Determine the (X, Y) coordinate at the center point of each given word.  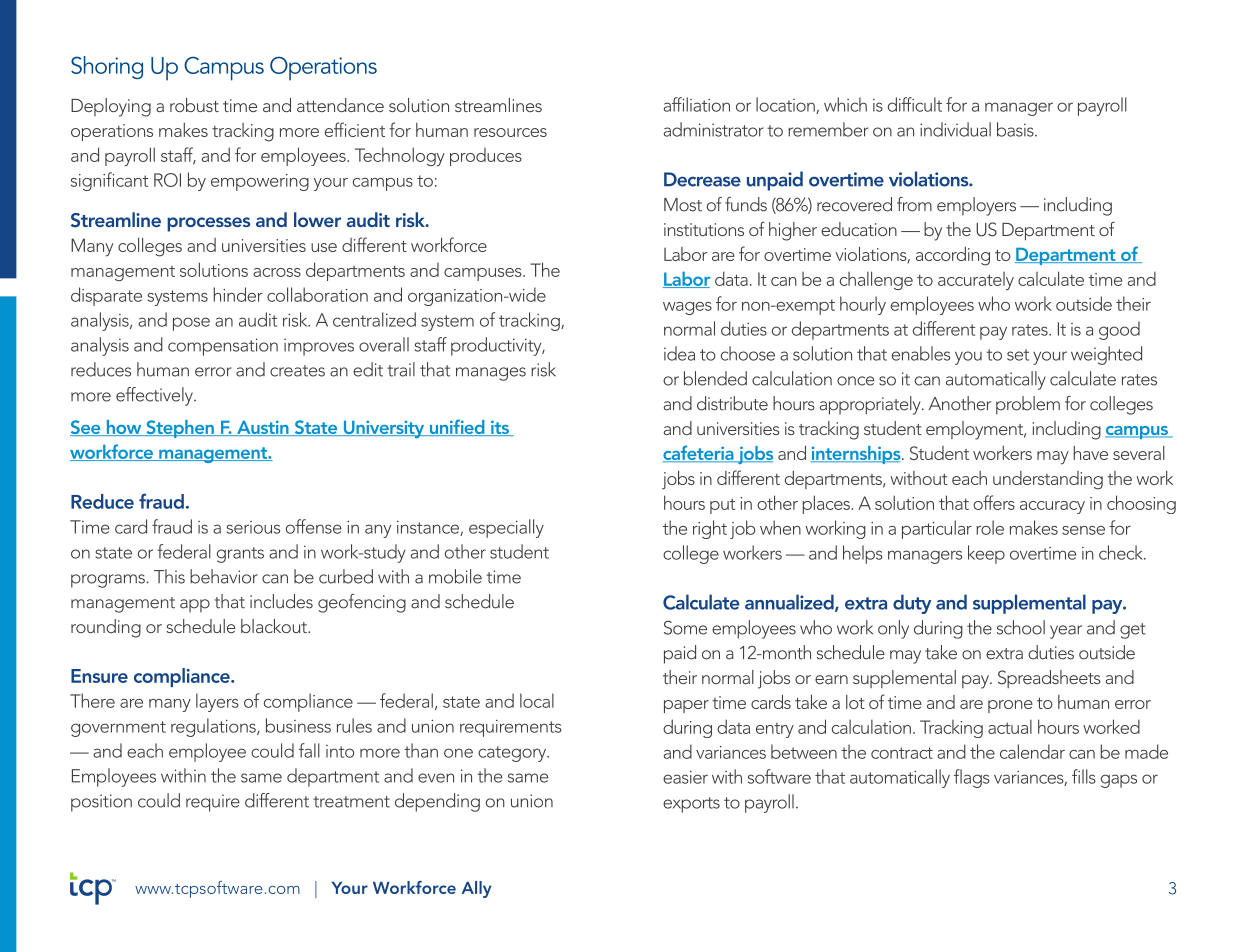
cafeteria (699, 453)
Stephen (180, 429)
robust (194, 105)
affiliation (697, 104)
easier (685, 777)
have (1090, 453)
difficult (915, 104)
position (101, 803)
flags (972, 778)
